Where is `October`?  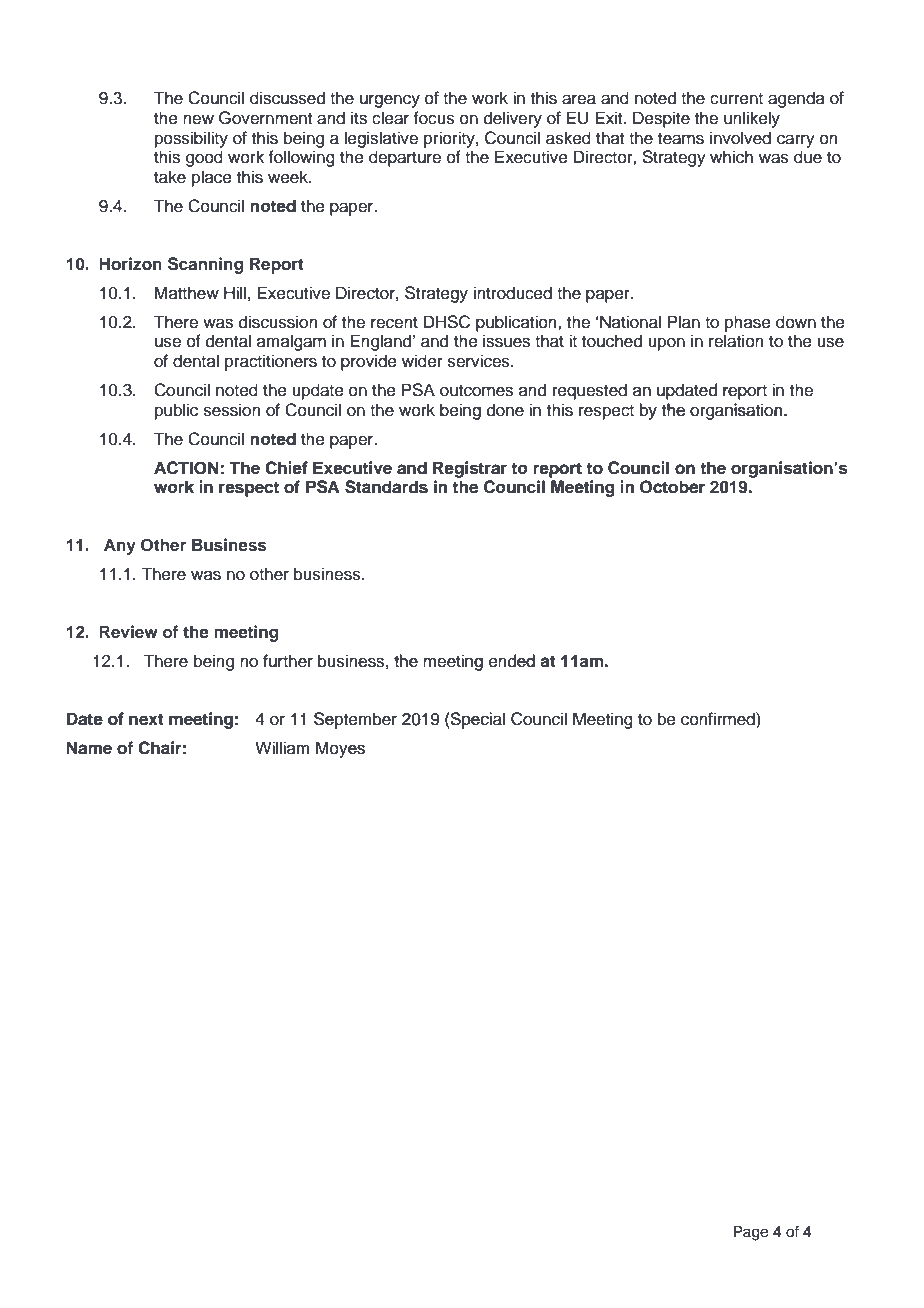
October is located at coordinates (672, 487).
